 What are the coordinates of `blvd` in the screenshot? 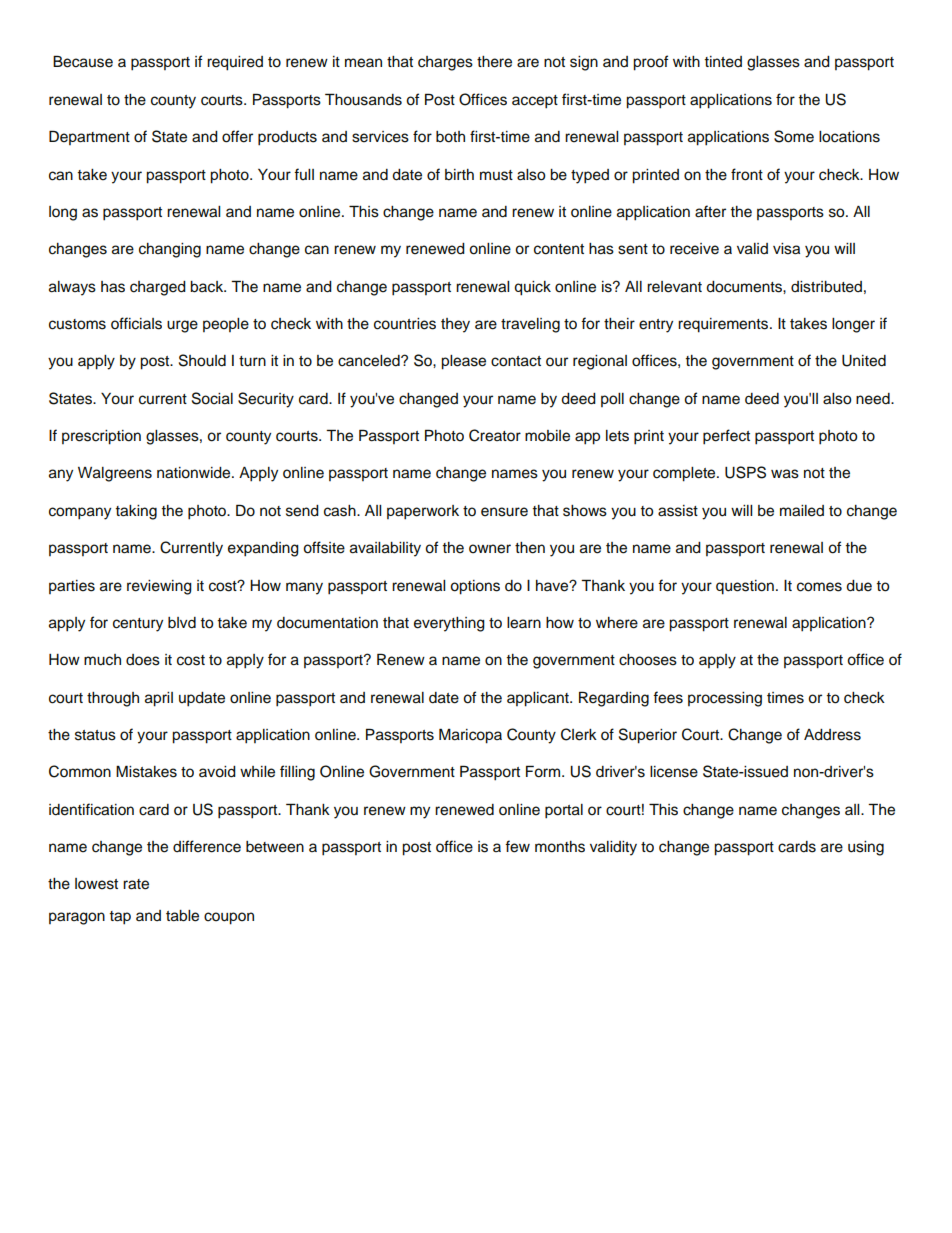 It's located at (182, 623).
